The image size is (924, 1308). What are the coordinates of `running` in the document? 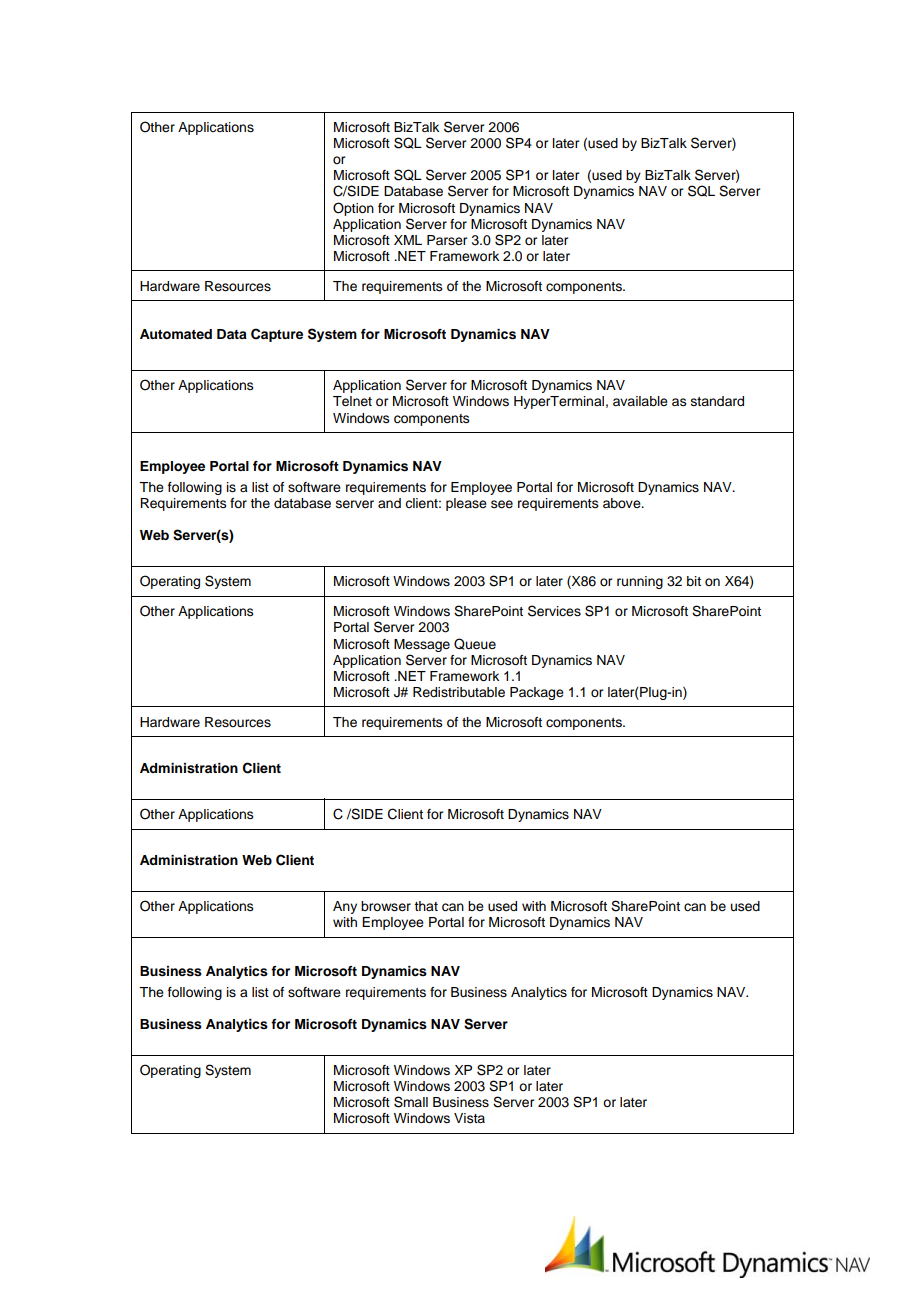 It's located at (640, 582).
